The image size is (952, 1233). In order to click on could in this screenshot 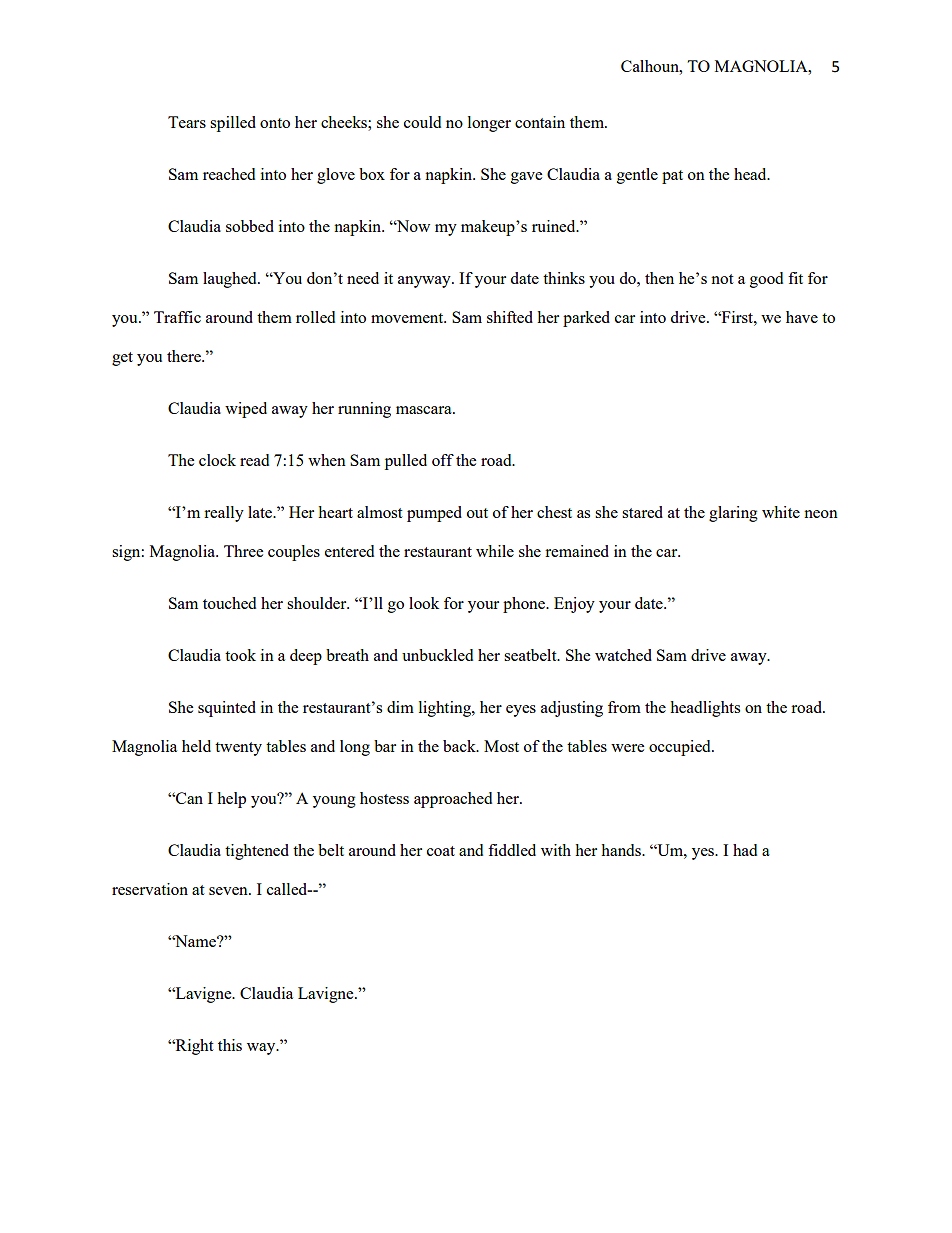, I will do `click(422, 122)`.
